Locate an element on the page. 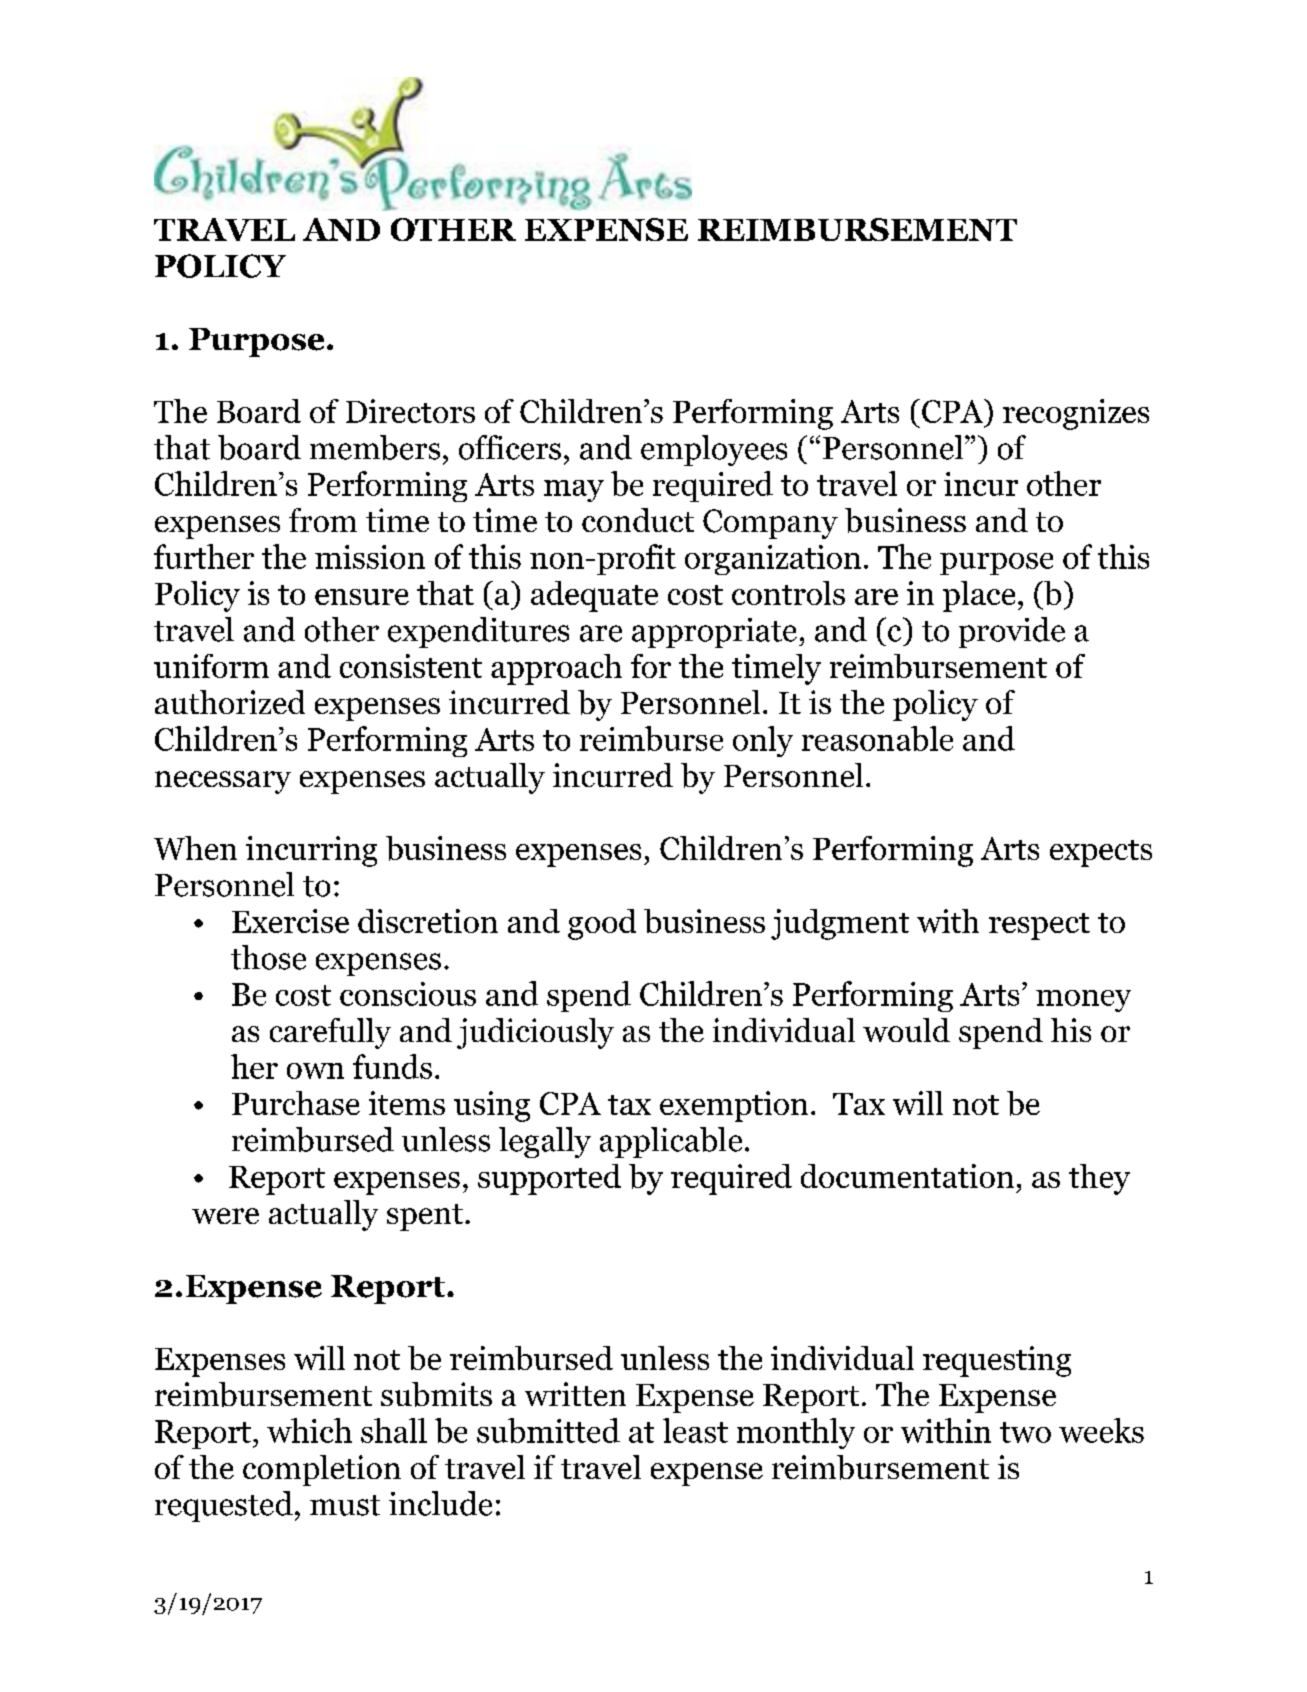  members is located at coordinates (375, 447).
